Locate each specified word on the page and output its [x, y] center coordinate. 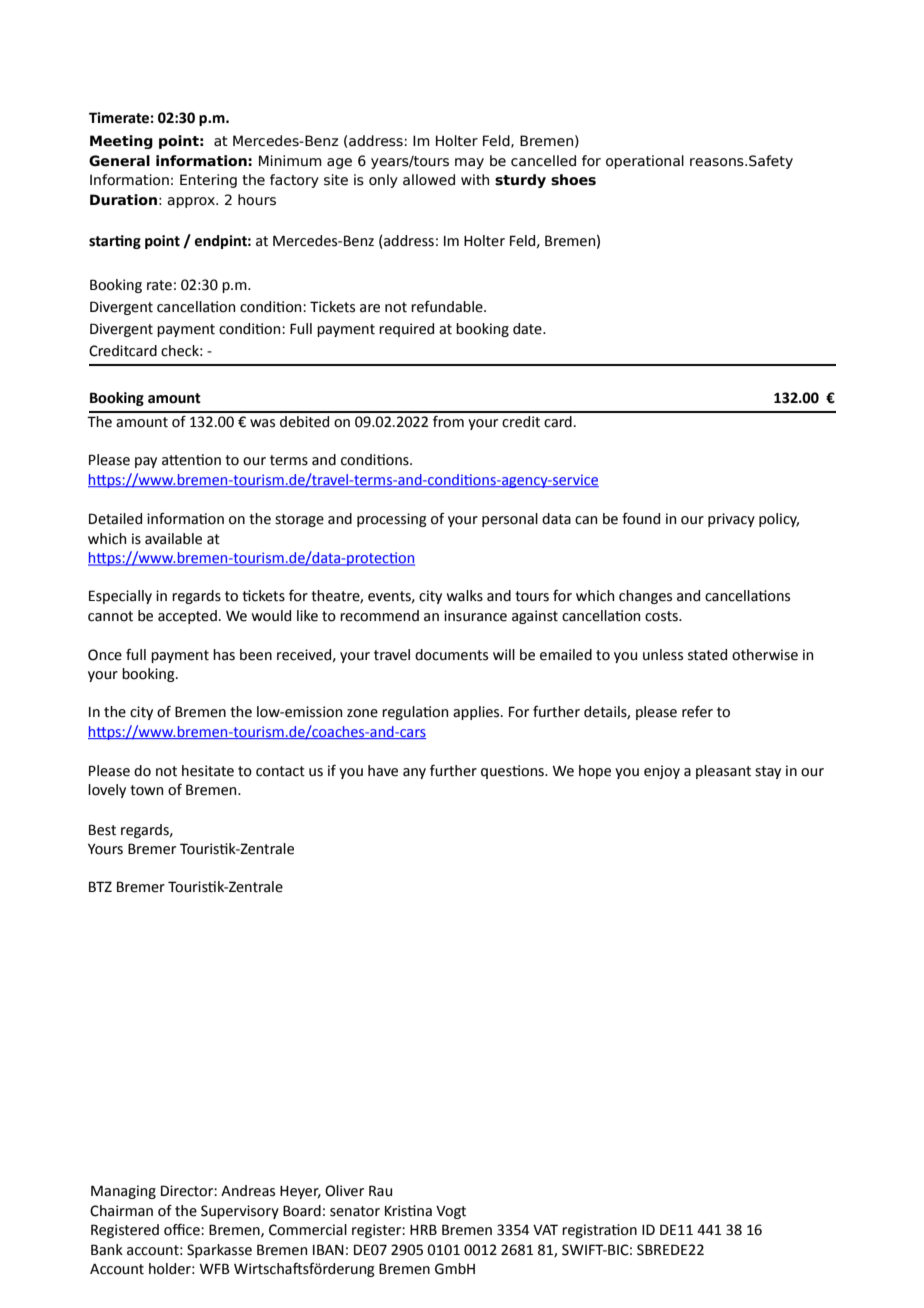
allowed [429, 180]
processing [392, 520]
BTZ [100, 886]
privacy [731, 520]
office [183, 1229]
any [414, 773]
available [173, 539]
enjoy [662, 772]
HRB [423, 1229]
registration [599, 1231]
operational [645, 162]
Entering [208, 181]
